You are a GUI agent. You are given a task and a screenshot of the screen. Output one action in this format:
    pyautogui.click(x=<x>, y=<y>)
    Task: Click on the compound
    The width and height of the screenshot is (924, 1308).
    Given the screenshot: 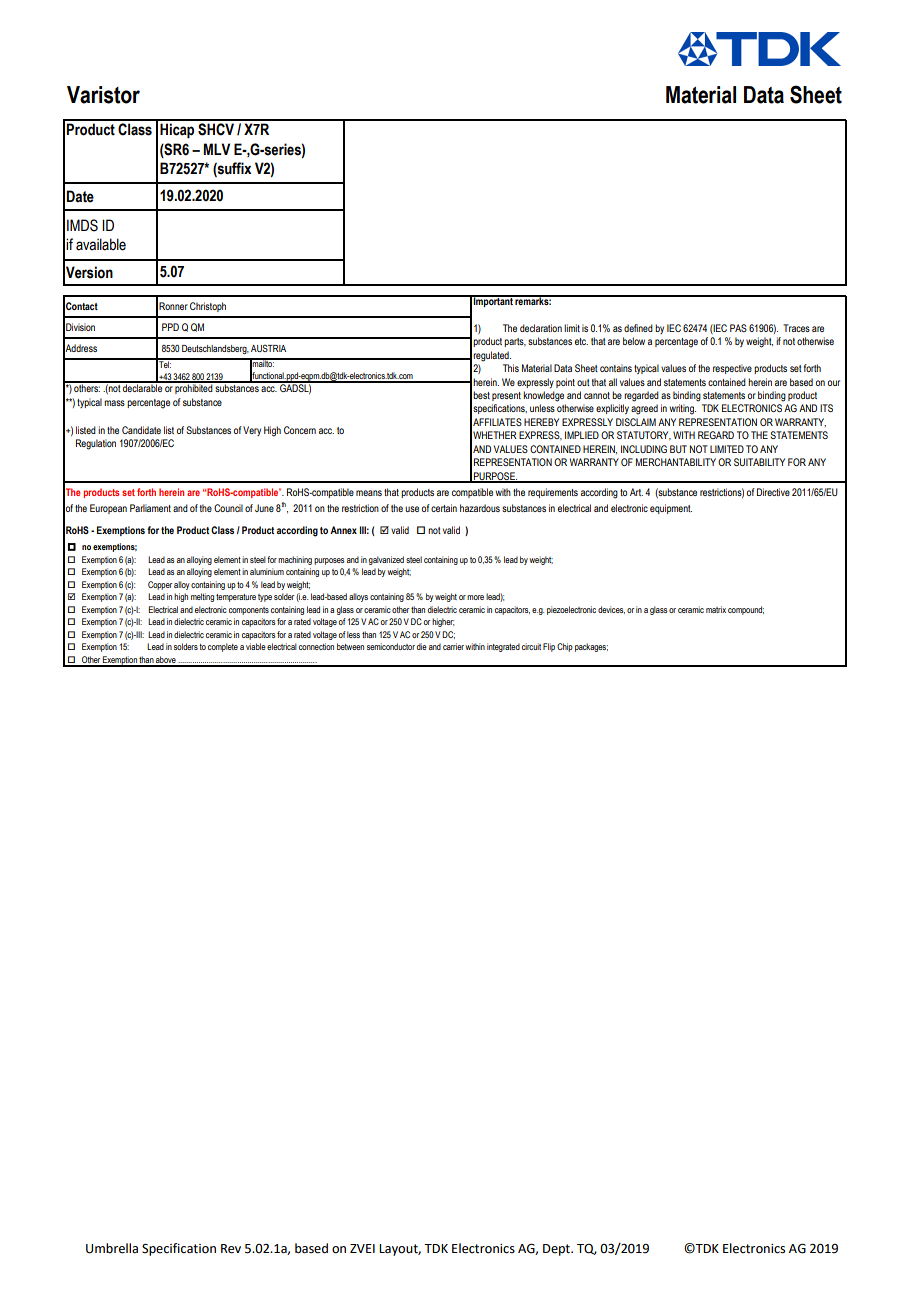 What is the action you would take?
    pyautogui.click(x=746, y=610)
